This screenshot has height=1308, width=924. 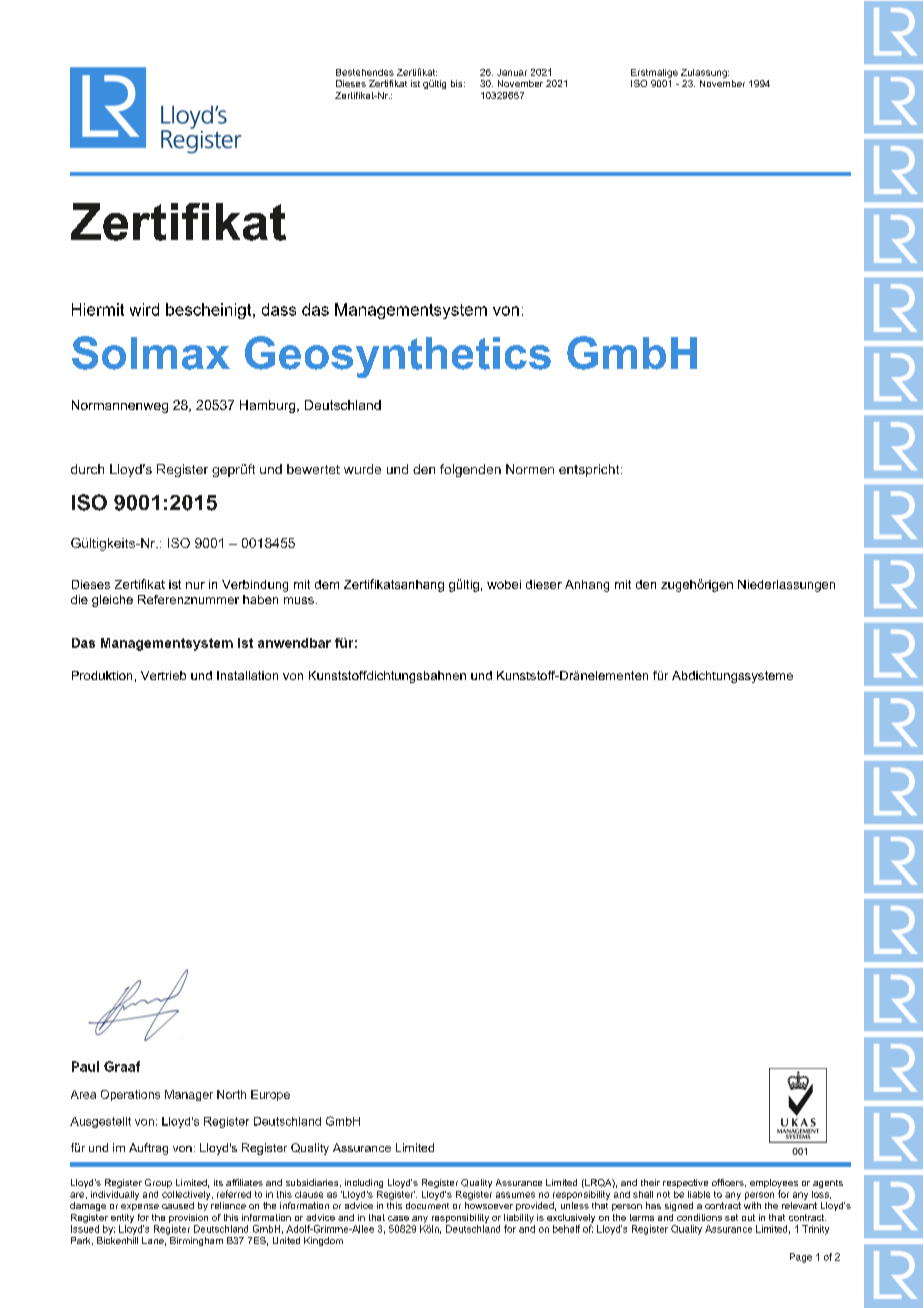 What do you see at coordinates (85, 1066) in the screenshot?
I see `Paul` at bounding box center [85, 1066].
